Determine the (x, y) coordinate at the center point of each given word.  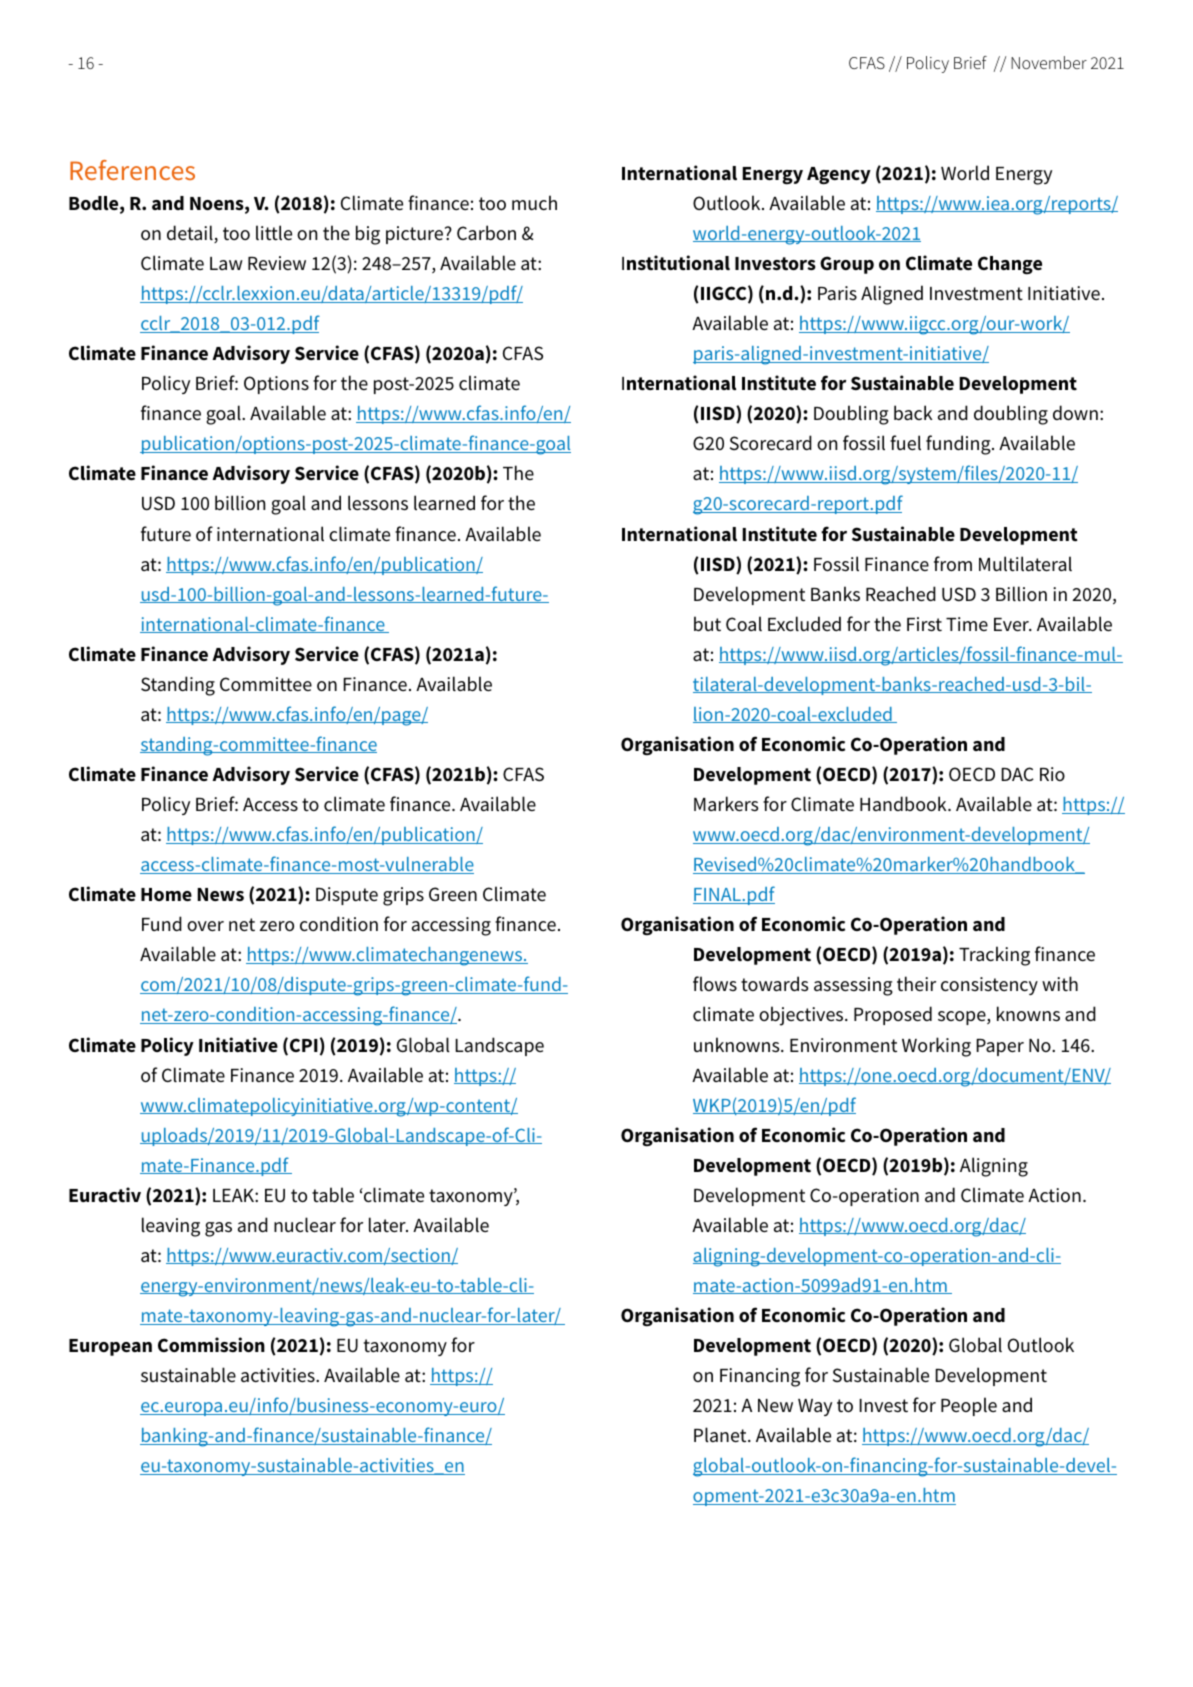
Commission (211, 1344)
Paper (1000, 1047)
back (913, 412)
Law (226, 263)
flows (715, 983)
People (969, 1406)
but (707, 623)
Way (815, 1407)
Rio (1052, 774)
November (1049, 62)
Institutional (676, 263)
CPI (304, 1045)
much (534, 202)
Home (166, 895)
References (132, 170)
